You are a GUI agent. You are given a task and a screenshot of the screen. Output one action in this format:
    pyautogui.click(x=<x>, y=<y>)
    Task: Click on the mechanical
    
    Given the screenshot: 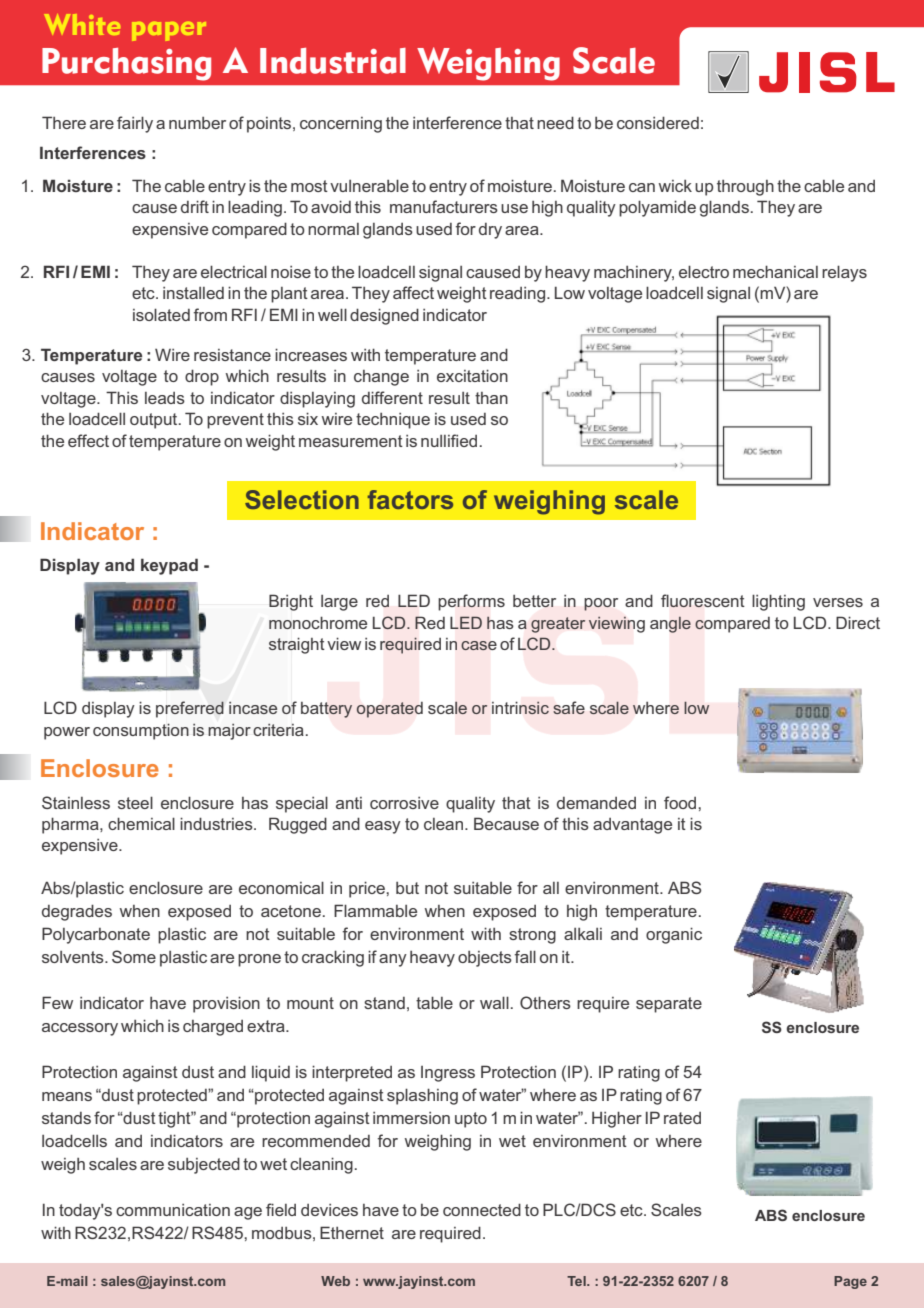 What is the action you would take?
    pyautogui.click(x=775, y=271)
